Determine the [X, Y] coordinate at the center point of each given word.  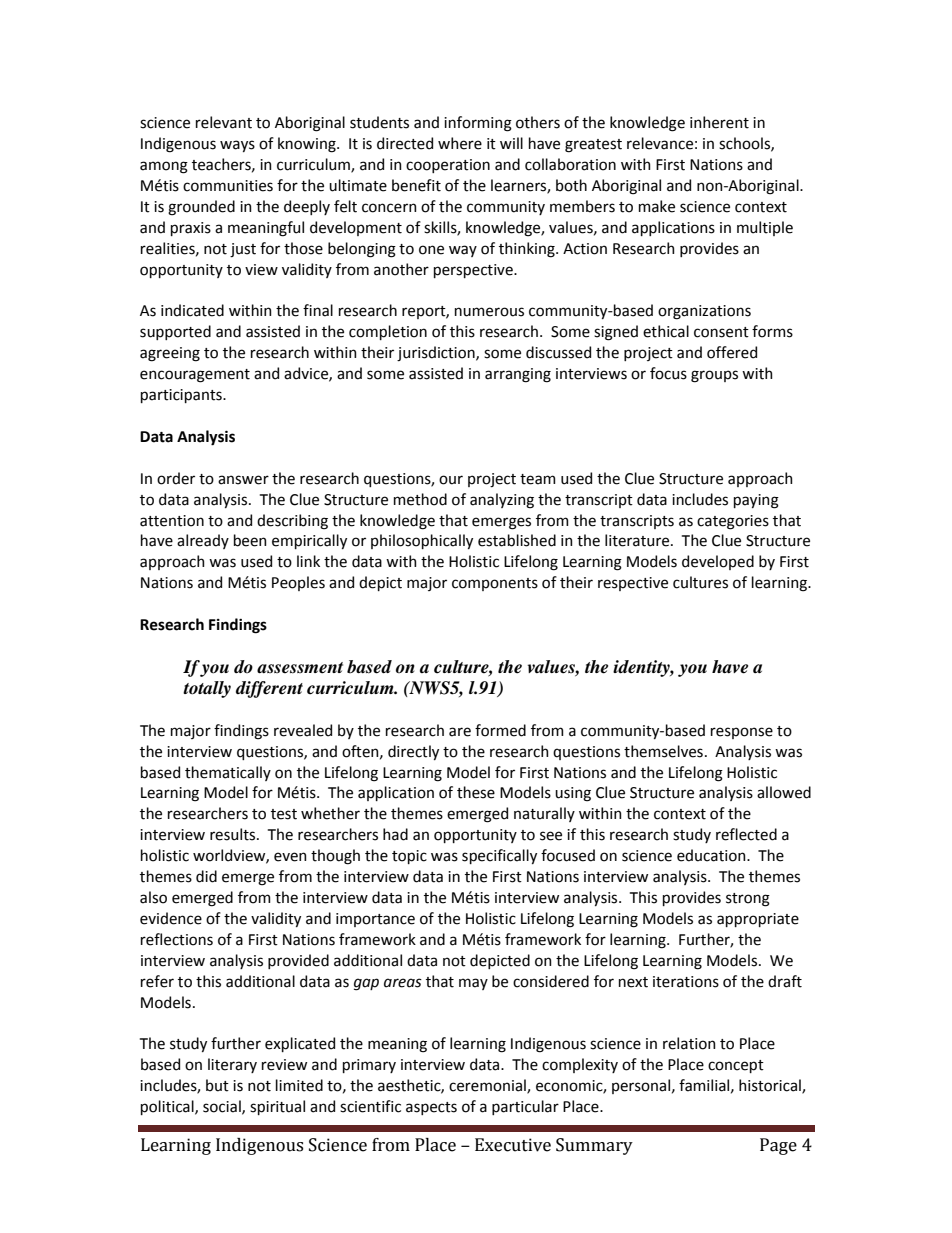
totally [207, 689]
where [460, 143]
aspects [431, 1108]
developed [718, 562]
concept [736, 1066]
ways [237, 146]
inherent [719, 122]
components [495, 584]
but [217, 1085]
